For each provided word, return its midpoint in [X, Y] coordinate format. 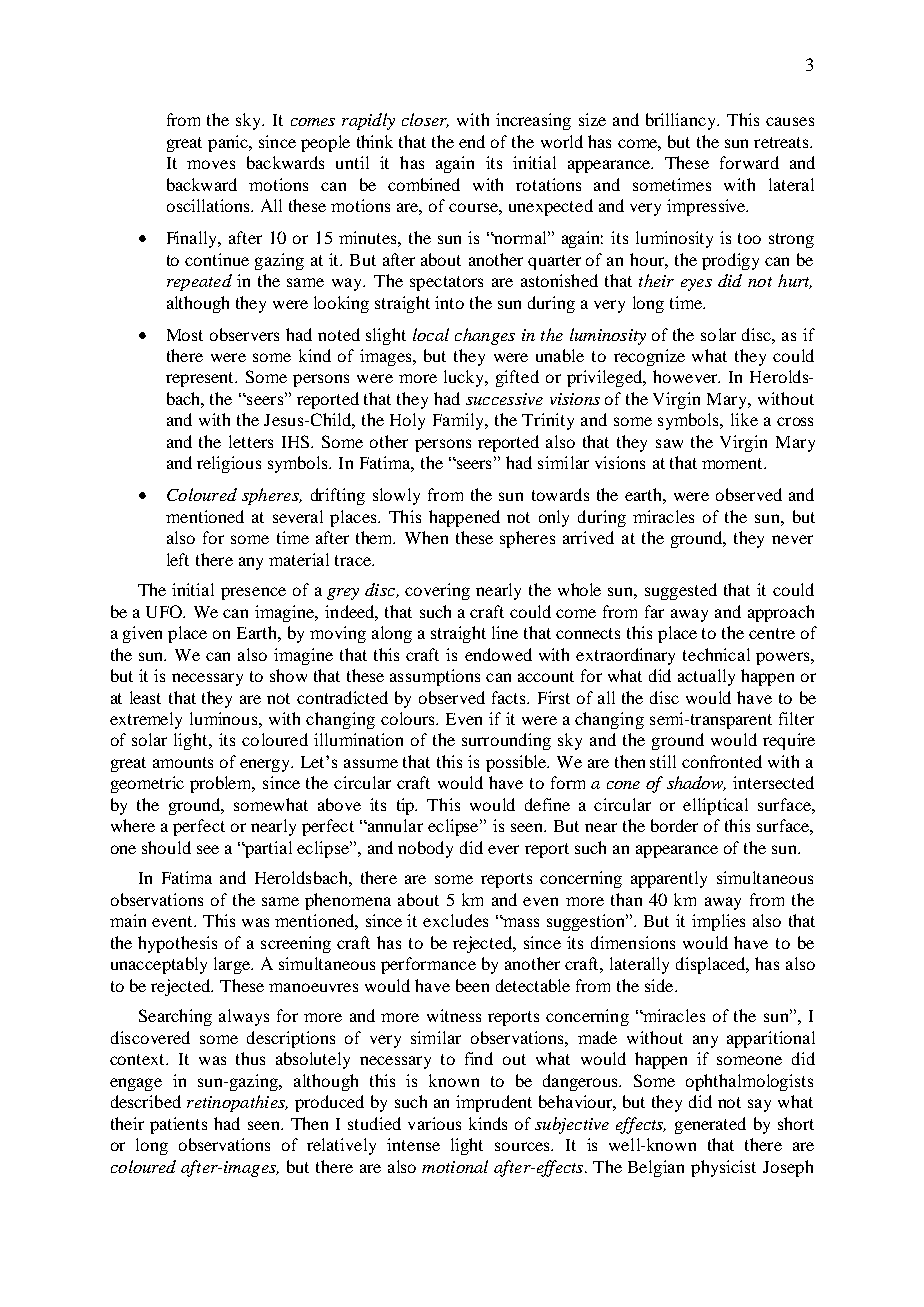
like [744, 419]
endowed [498, 654]
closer [425, 120]
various [434, 1123]
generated [710, 1125]
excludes [455, 920]
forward [749, 162]
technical [716, 654]
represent [201, 379]
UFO [165, 611]
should [166, 847]
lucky [465, 378]
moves [211, 164]
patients [178, 1125]
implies [718, 922]
